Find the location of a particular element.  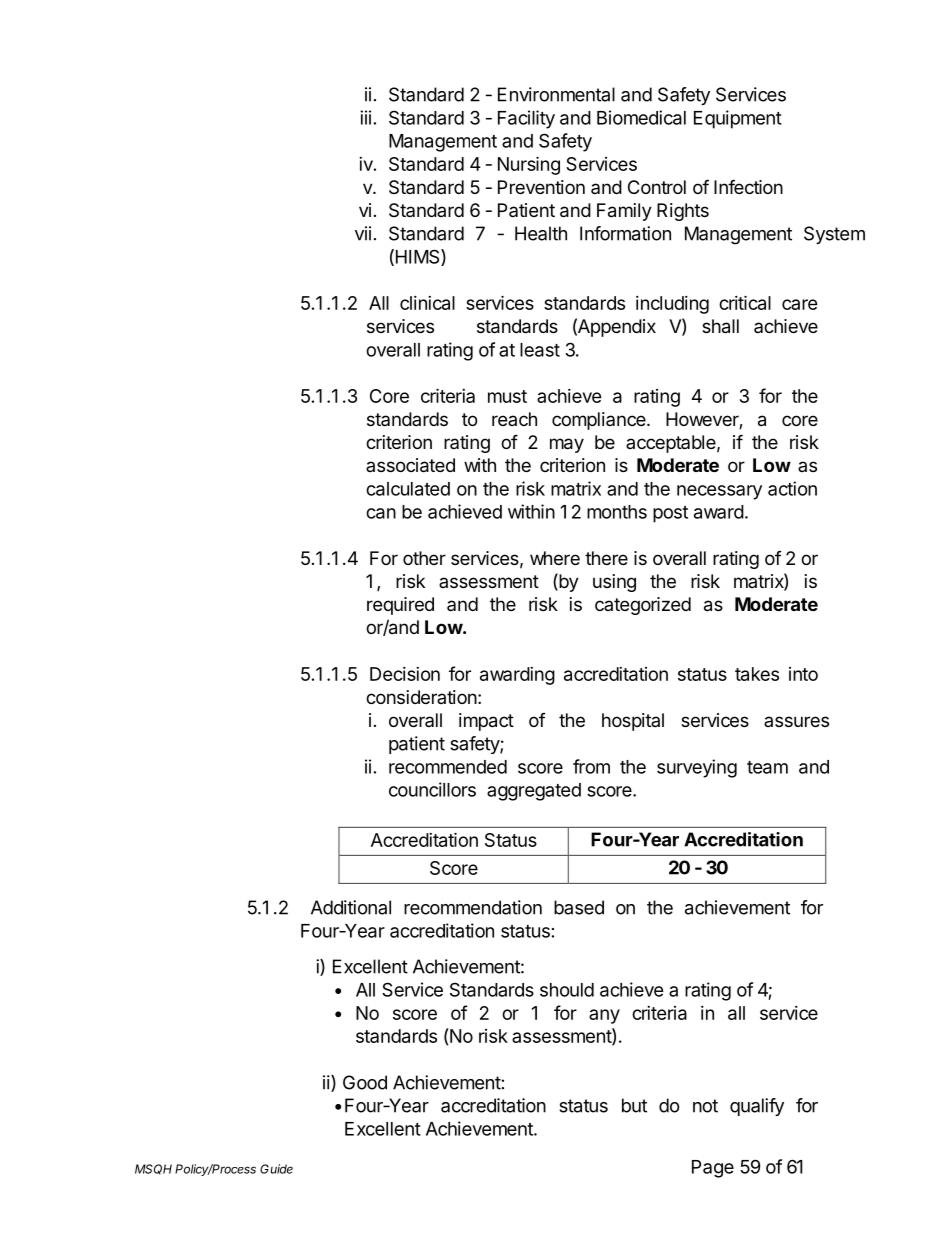

Good is located at coordinates (365, 1082).
